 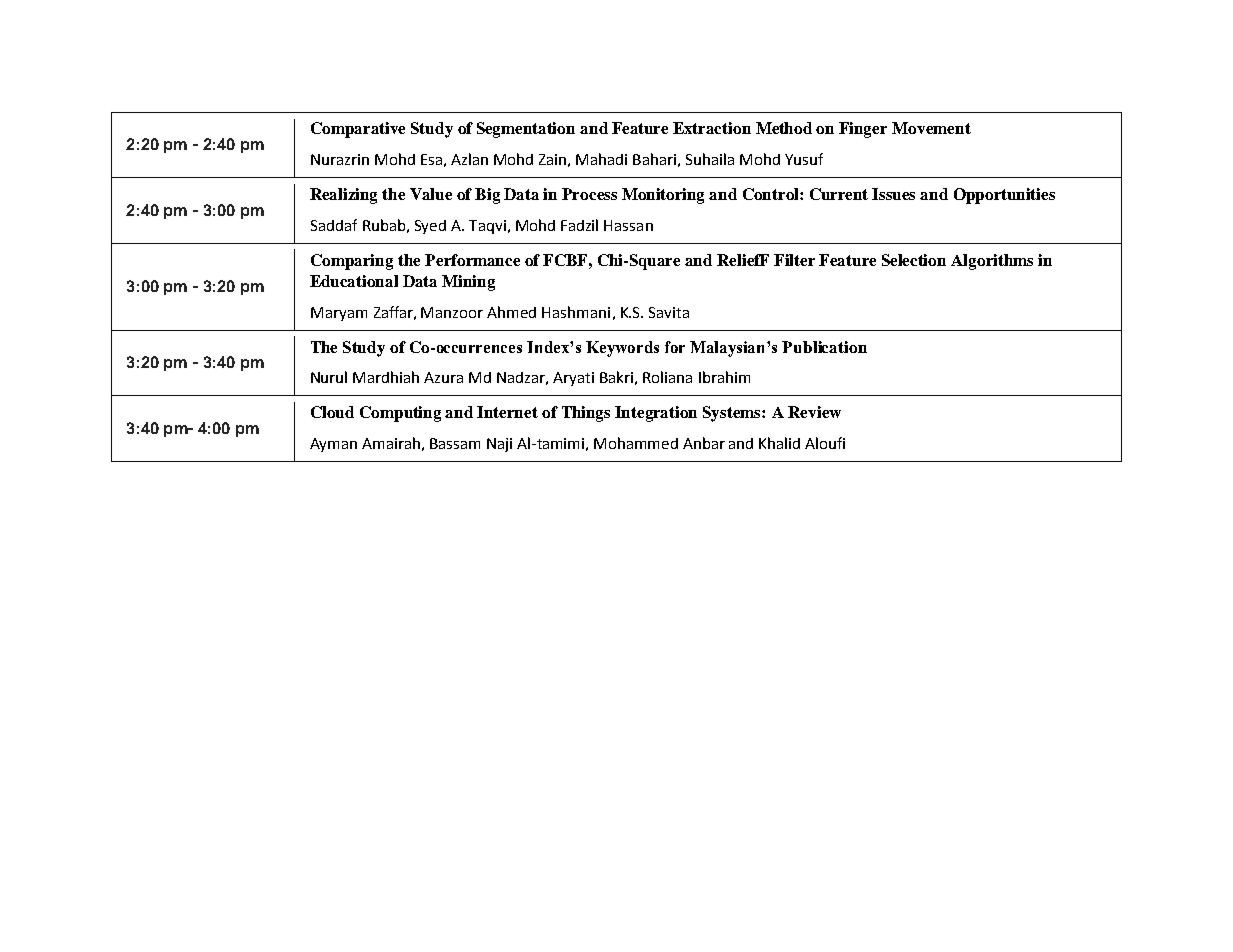 What do you see at coordinates (455, 443) in the document?
I see `Bassam` at bounding box center [455, 443].
